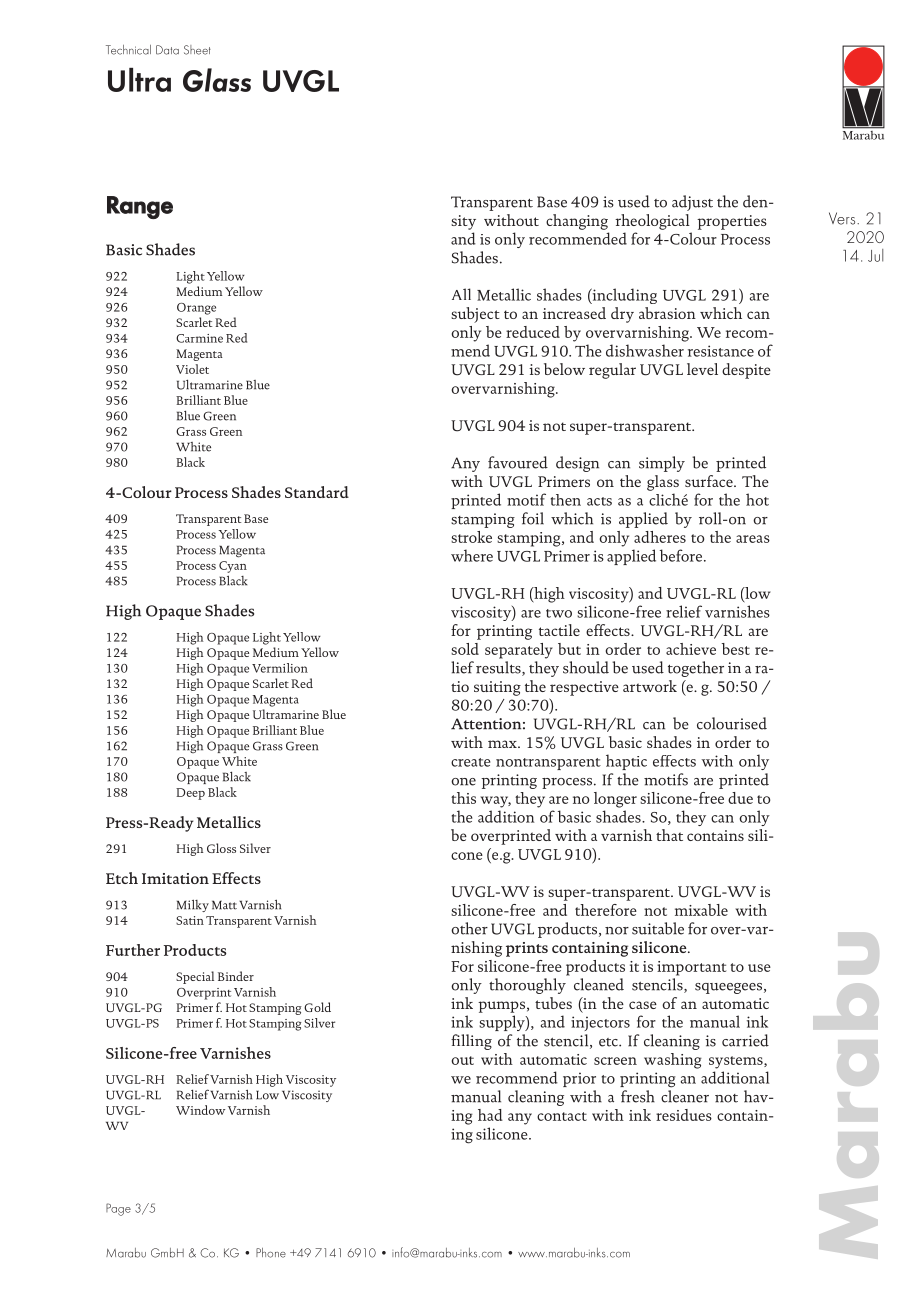  Describe the element at coordinates (197, 50) in the screenshot. I see `Sheet` at that location.
